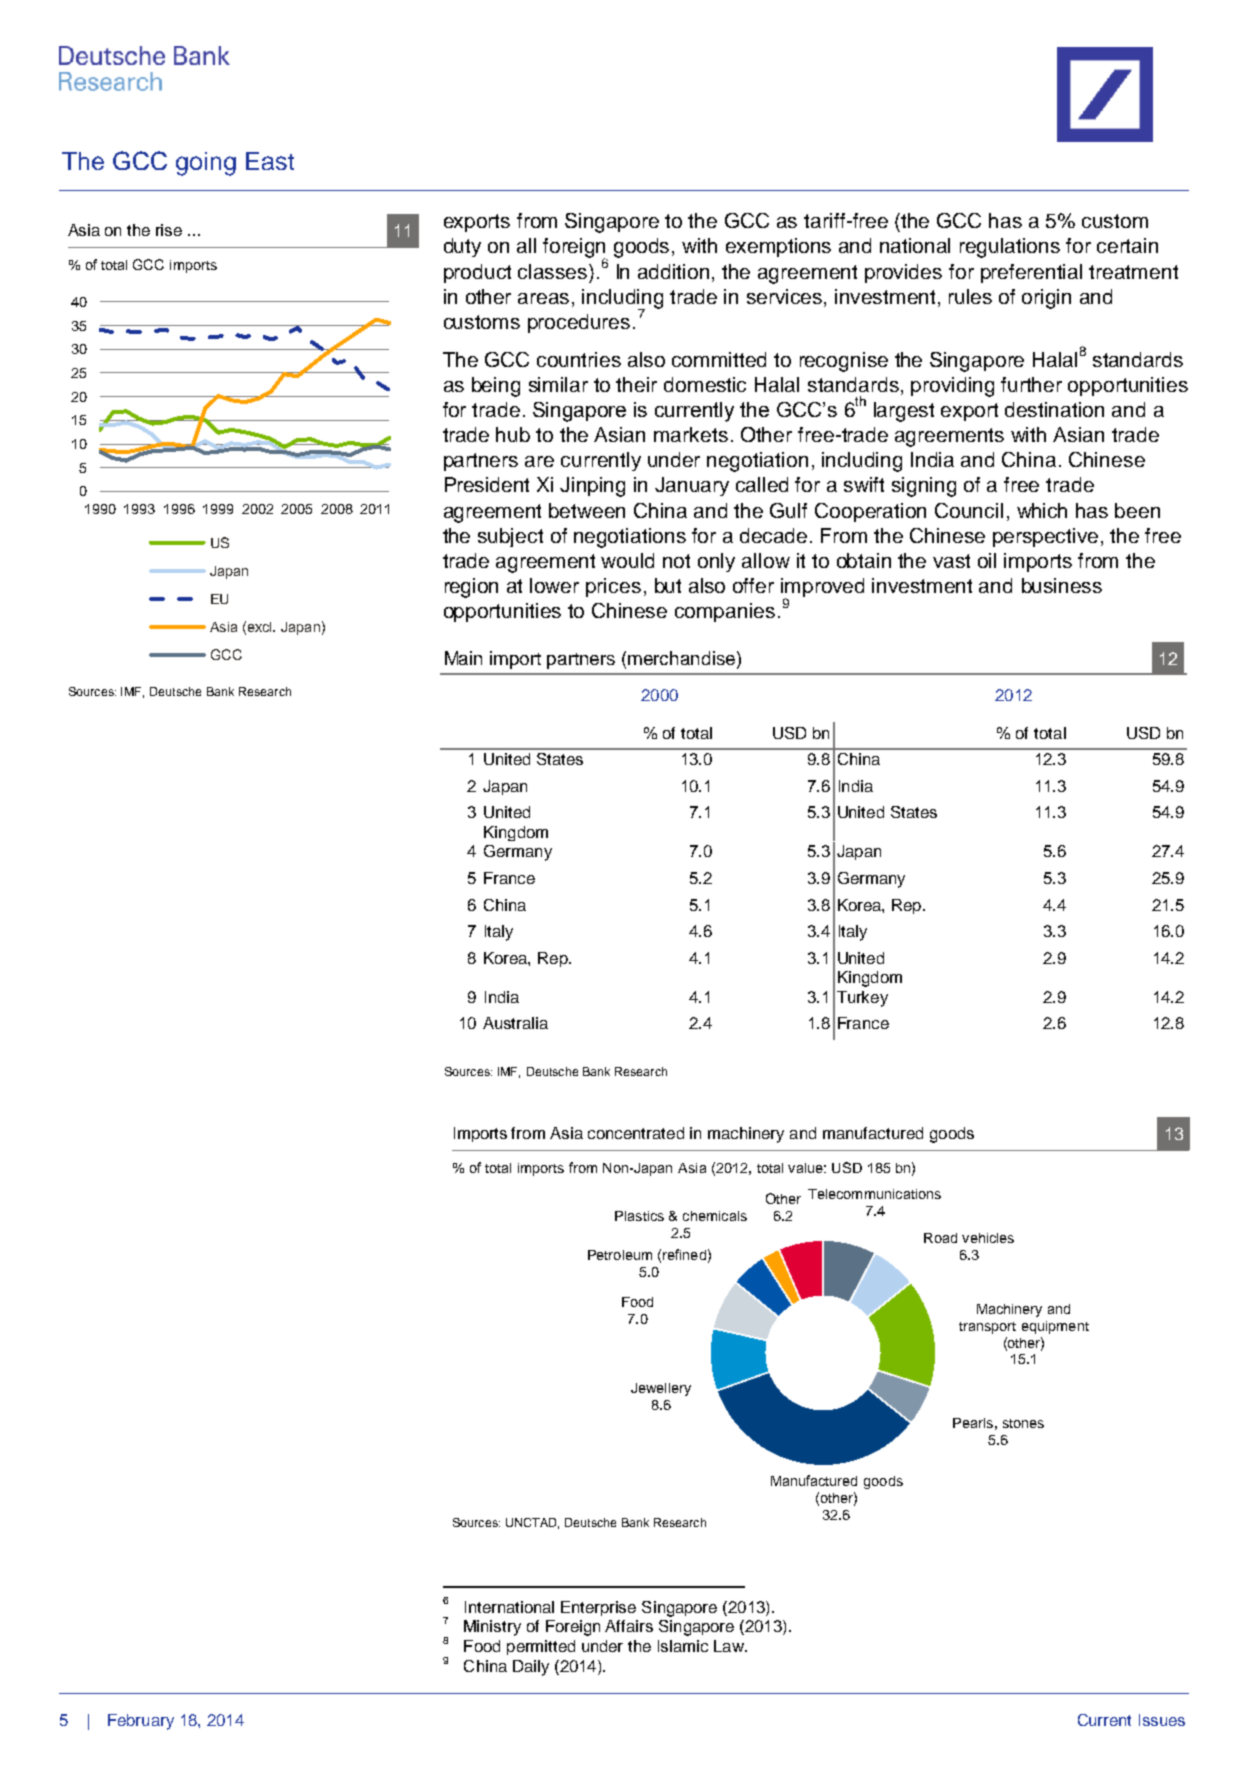  Describe the element at coordinates (141, 1722) in the document. I see `February` at that location.
